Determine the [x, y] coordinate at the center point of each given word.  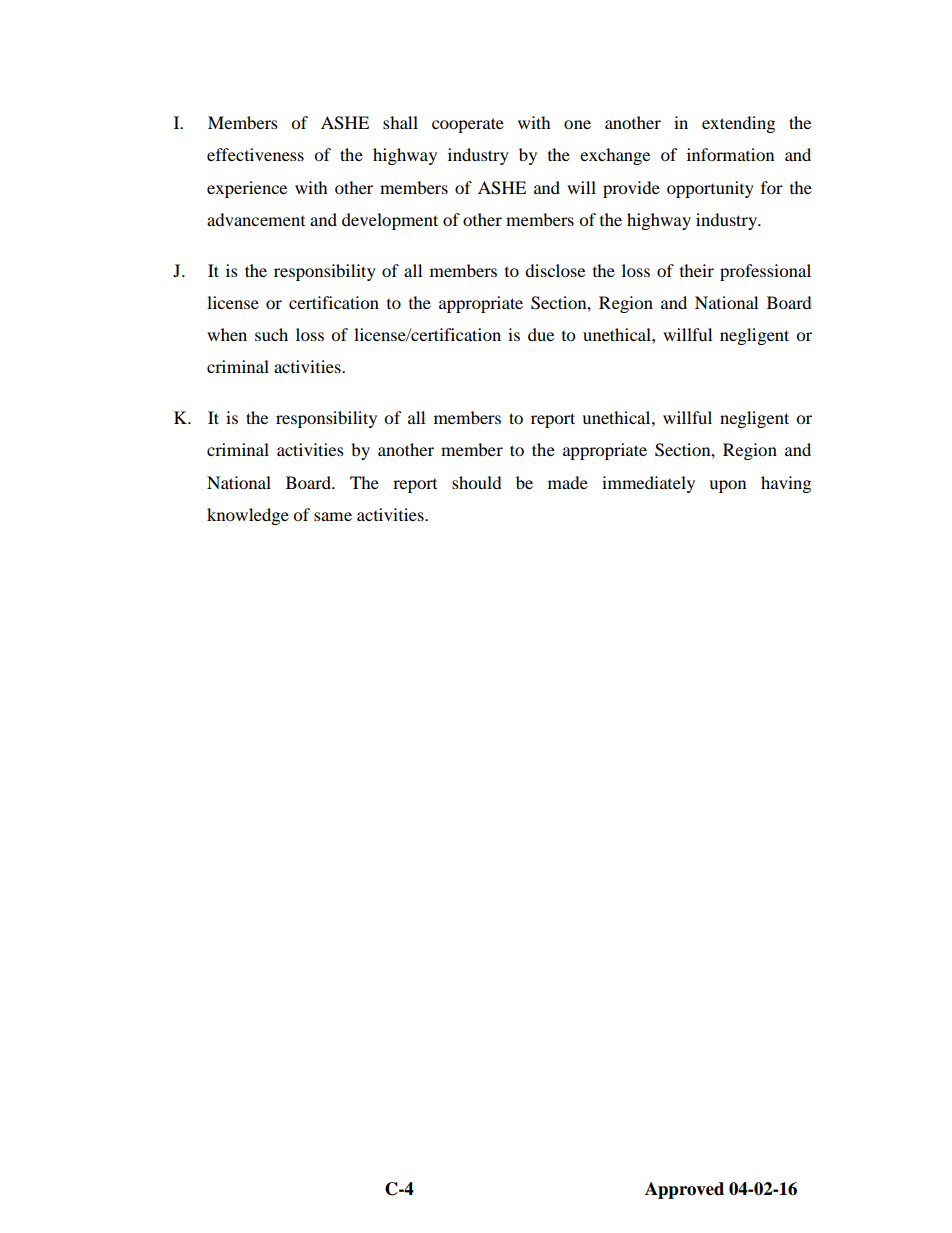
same [333, 516]
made [568, 482]
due [541, 334]
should [477, 482]
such [271, 334]
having [786, 484]
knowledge [248, 516]
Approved [684, 1190]
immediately [648, 484]
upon [727, 486]
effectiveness [255, 154]
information [730, 154]
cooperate [468, 125]
